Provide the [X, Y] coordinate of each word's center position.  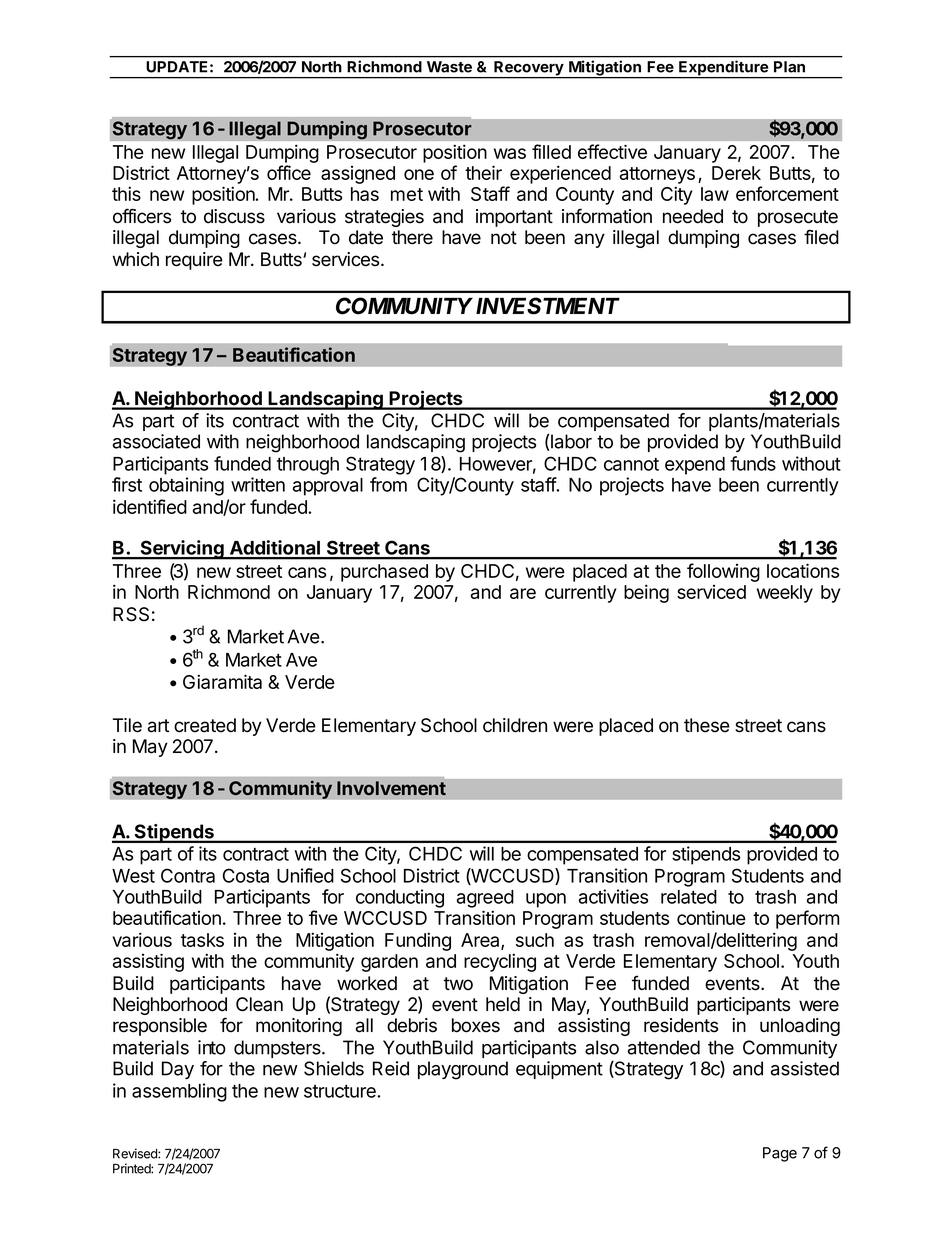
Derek [736, 173]
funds [753, 463]
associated [156, 441]
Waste [449, 67]
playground [463, 1070]
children [515, 725]
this [126, 193]
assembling [179, 1092]
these [707, 725]
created [205, 725]
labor [570, 442]
